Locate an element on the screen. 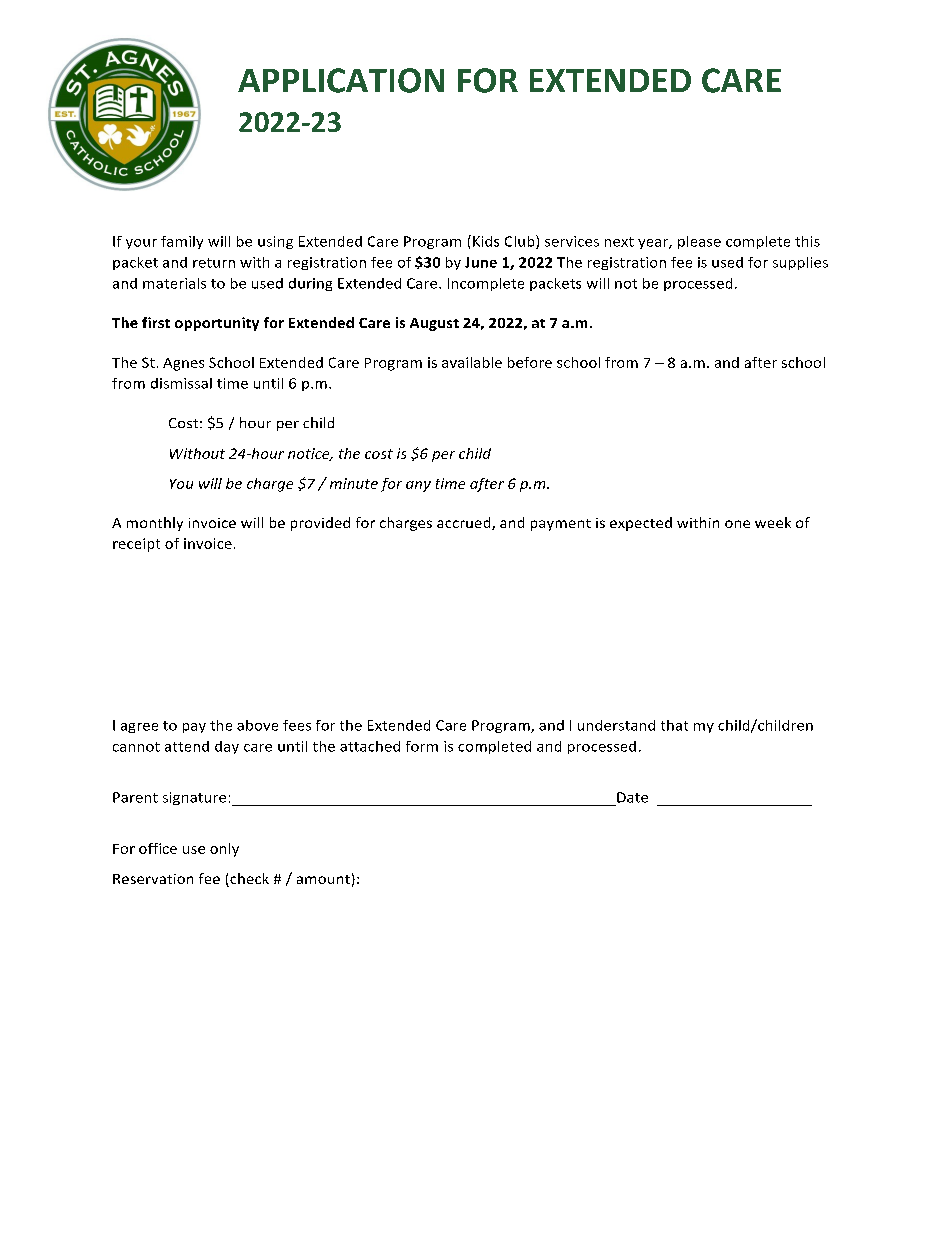 Image resolution: width=952 pixels, height=1233 pixels. supplies is located at coordinates (800, 263).
